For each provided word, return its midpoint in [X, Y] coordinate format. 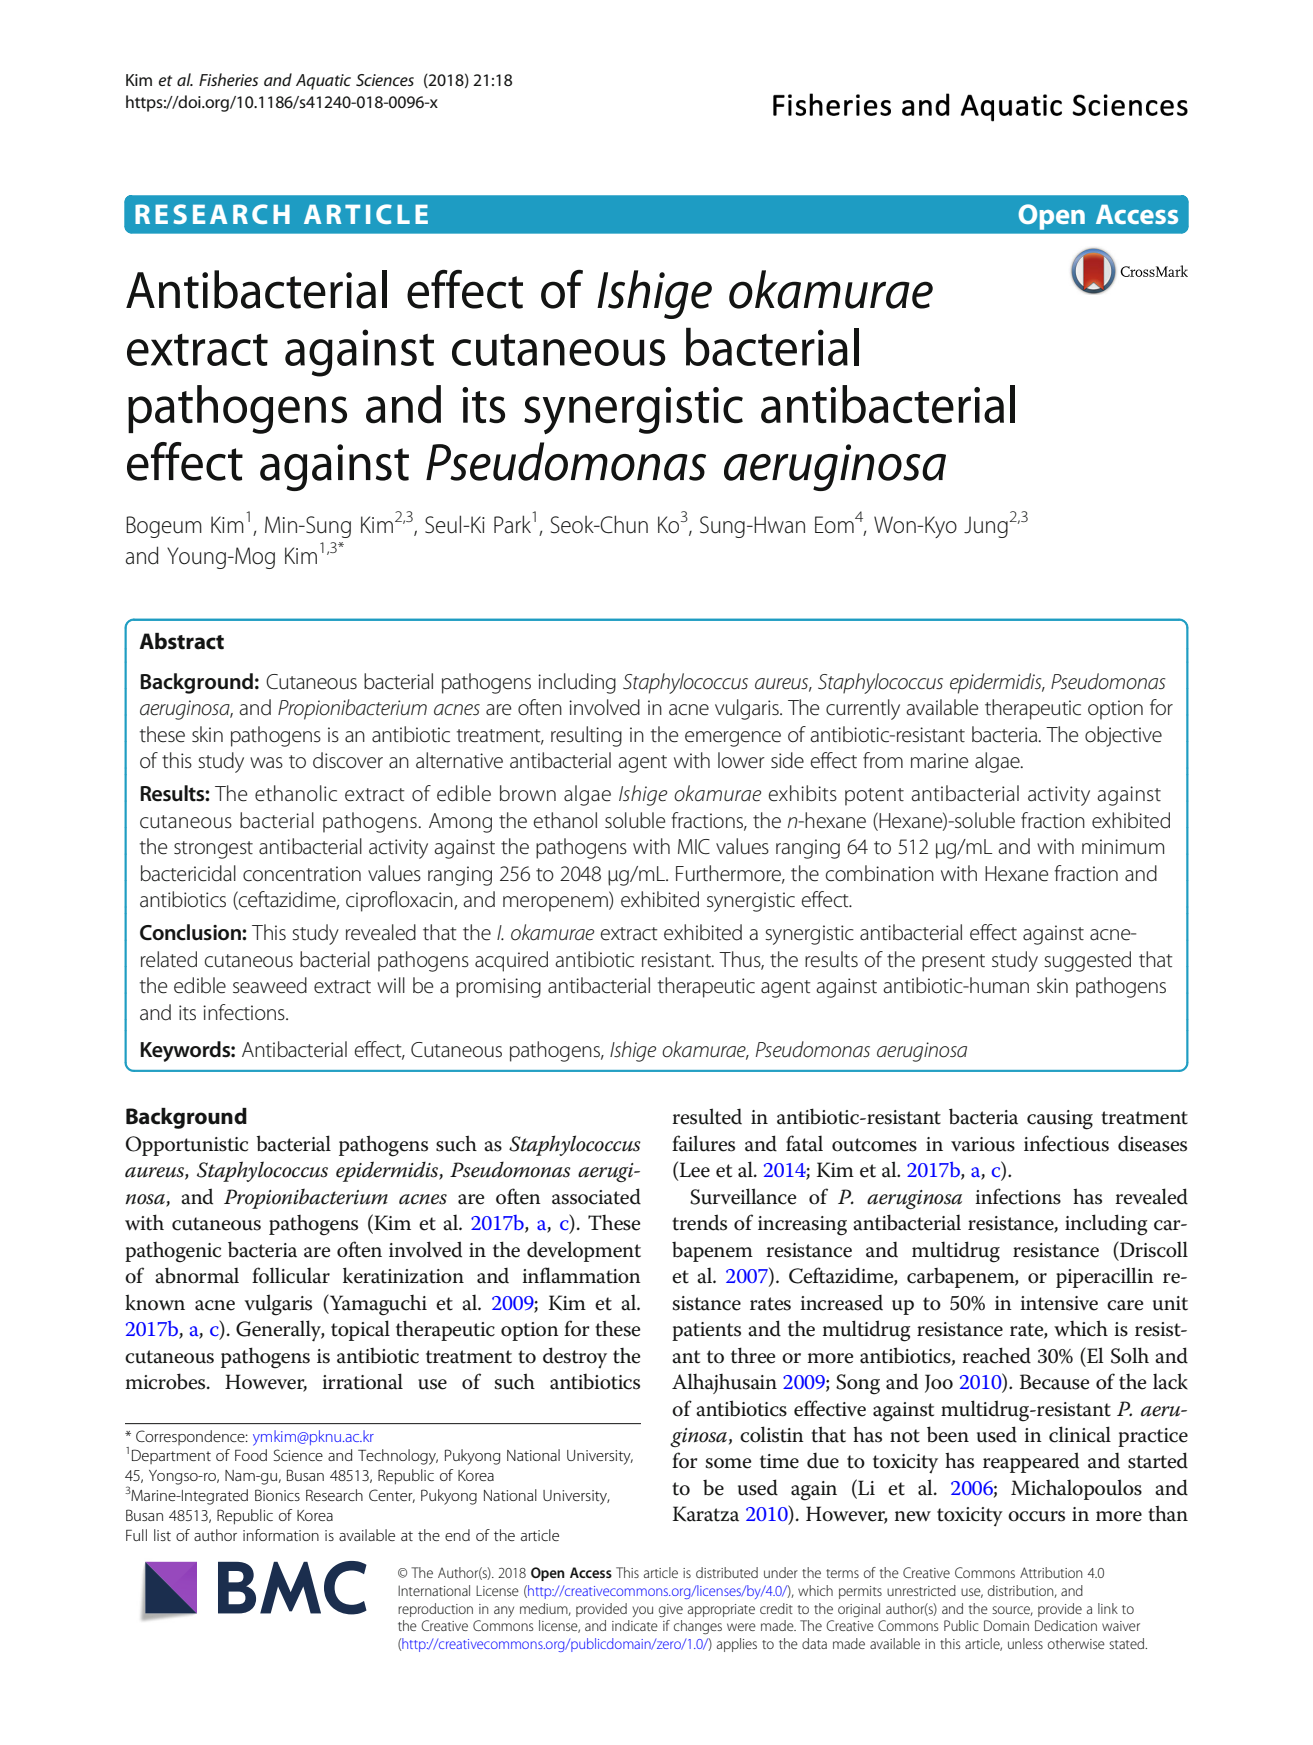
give [671, 1610]
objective [1123, 736]
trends [699, 1222]
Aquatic [323, 82]
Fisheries [228, 79]
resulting [586, 736]
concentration [302, 874]
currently [863, 709]
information [281, 1535]
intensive [1059, 1303]
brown [528, 793]
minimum [1123, 847]
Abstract [181, 641]
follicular [291, 1275]
